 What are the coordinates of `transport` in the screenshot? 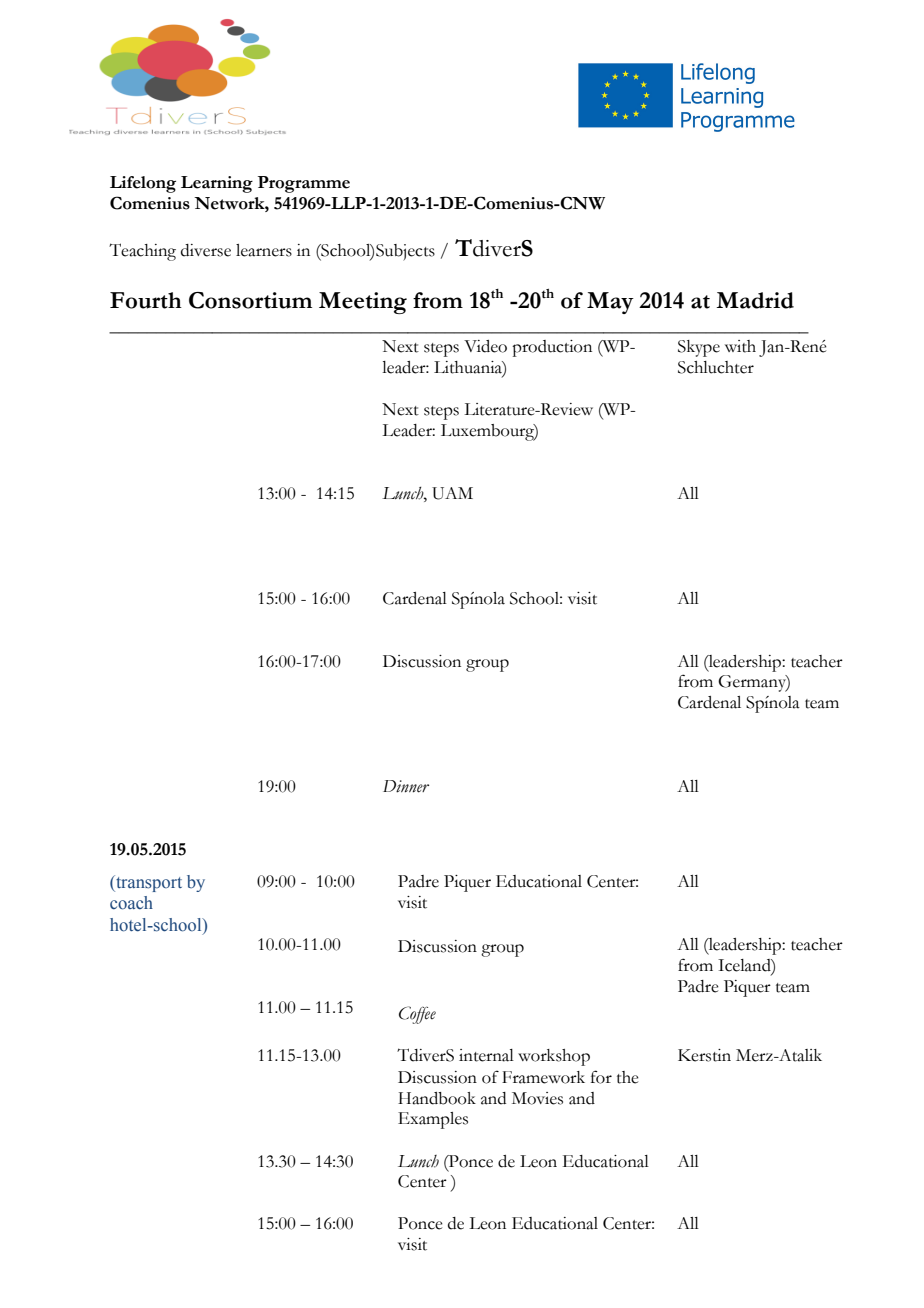 It's located at (148, 883).
